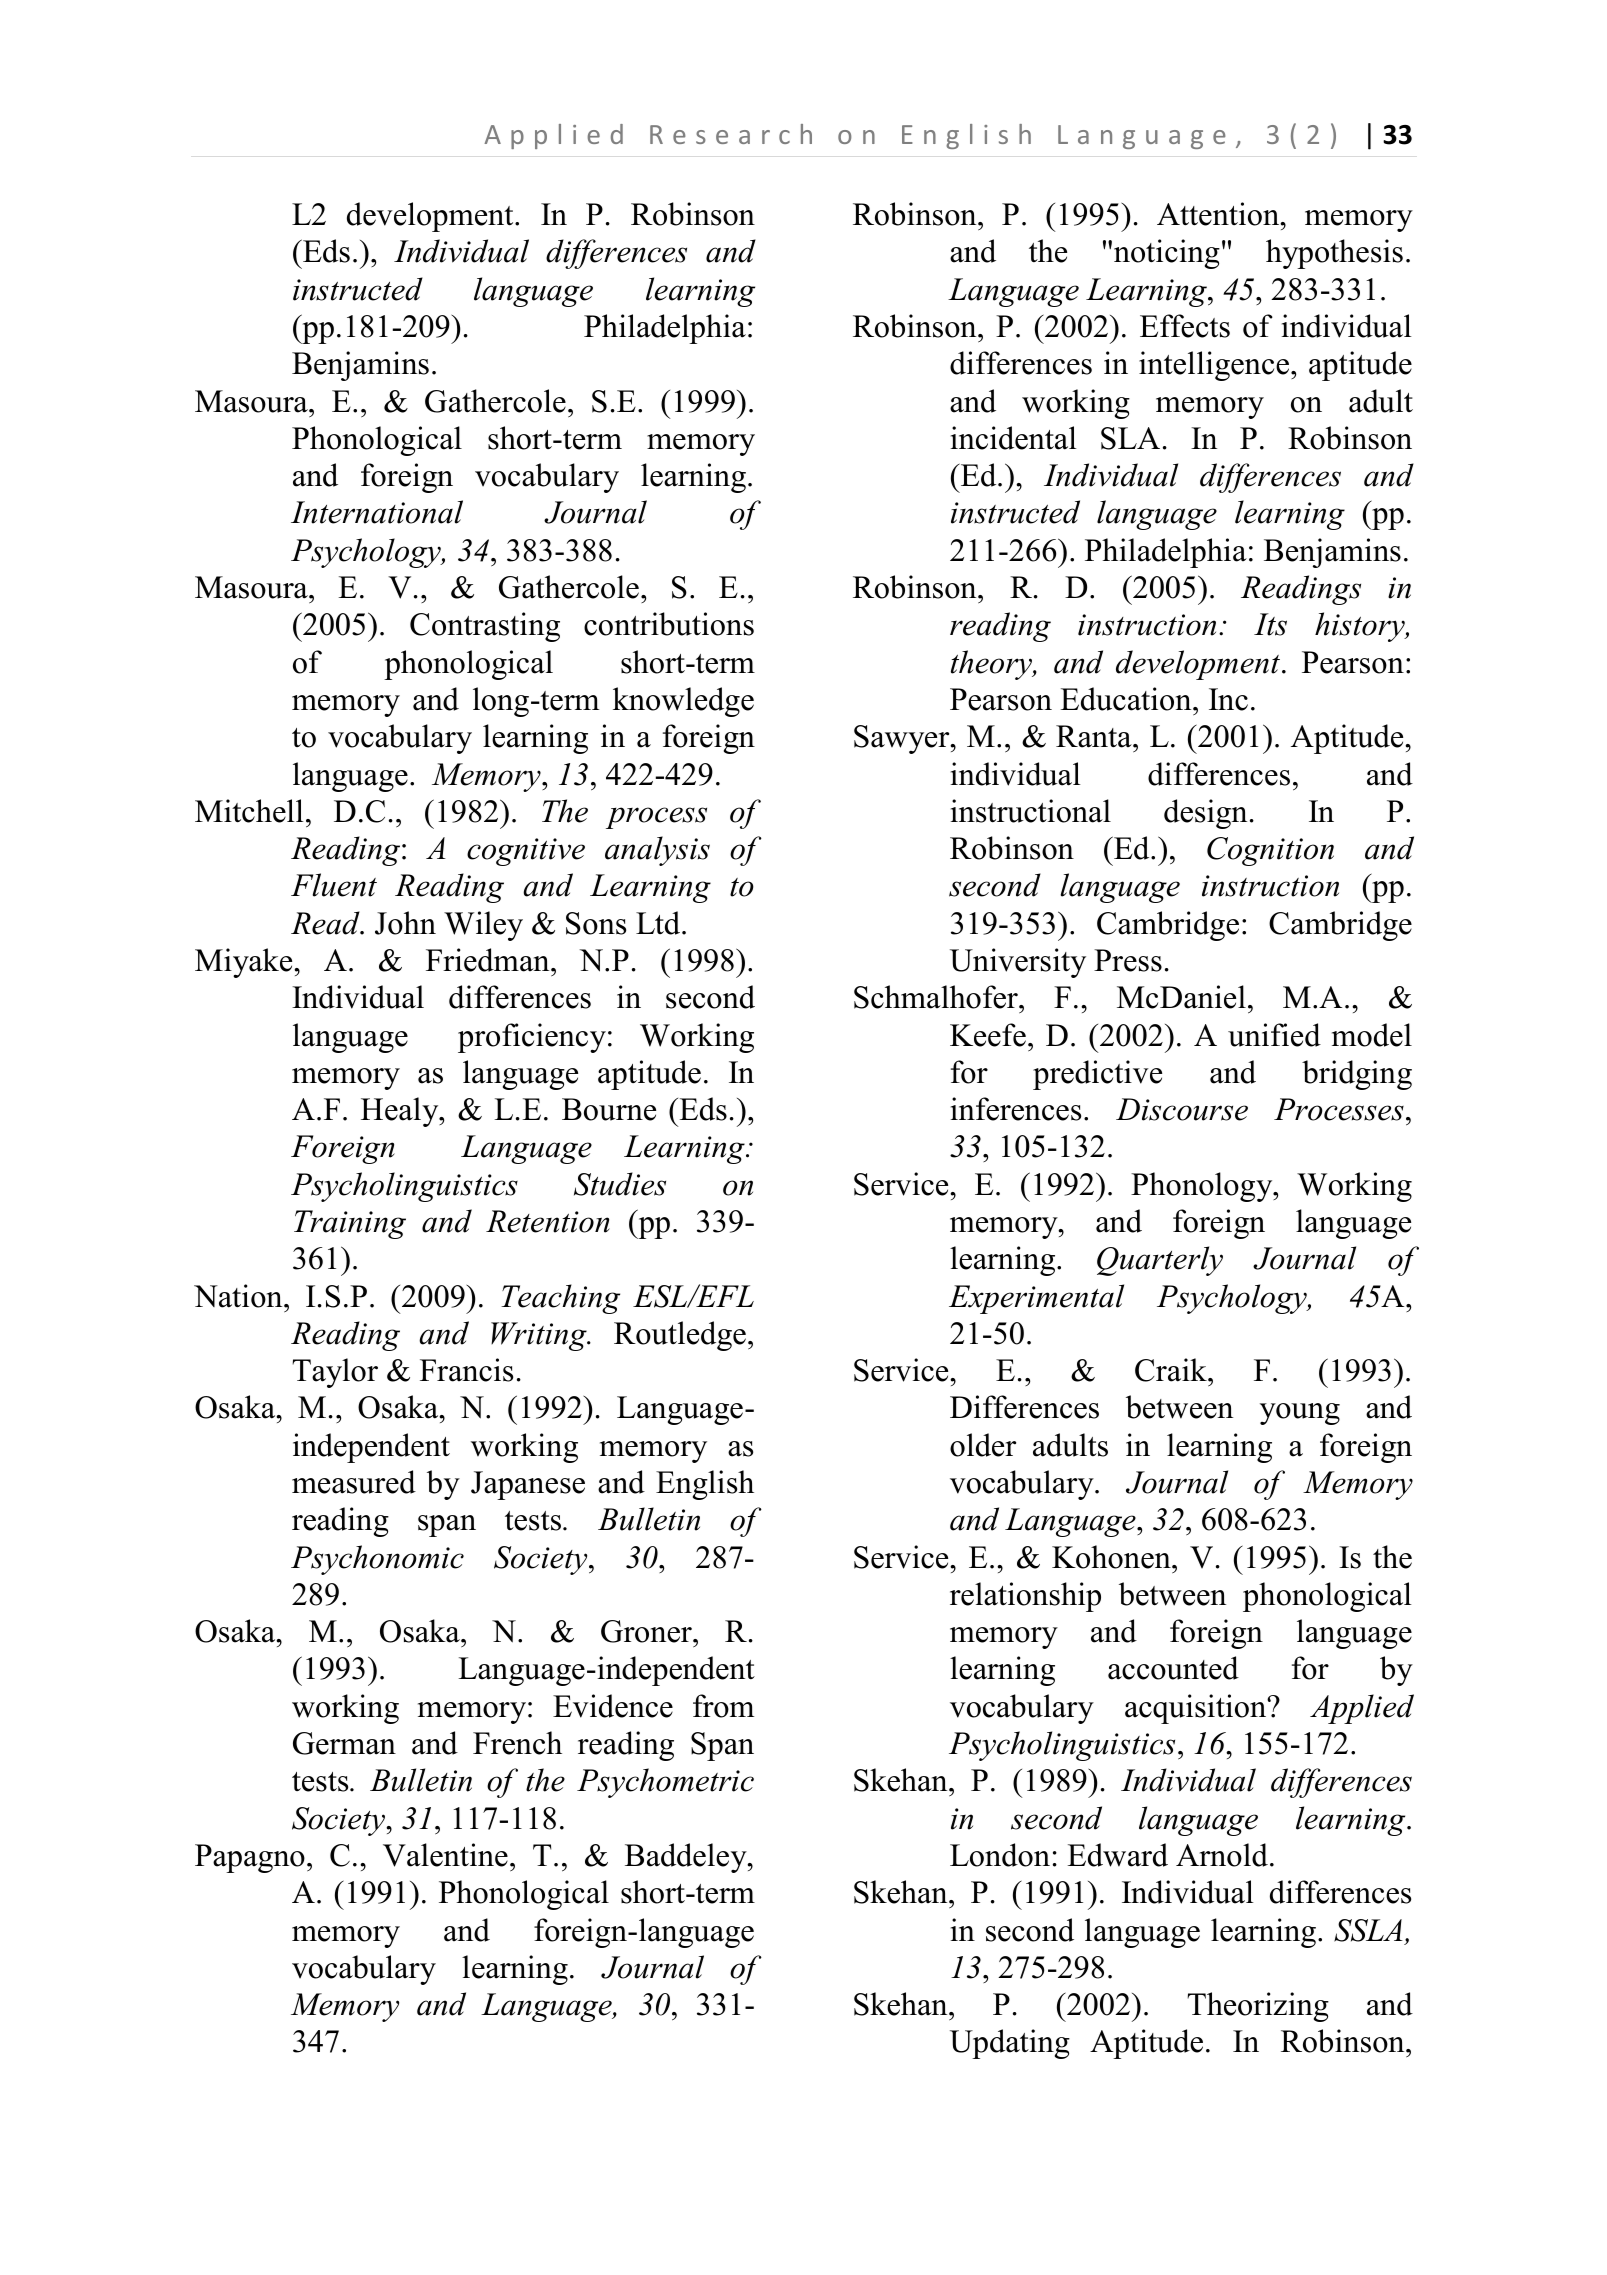 Image resolution: width=1607 pixels, height=2275 pixels. I want to click on Studies, so click(620, 1184).
